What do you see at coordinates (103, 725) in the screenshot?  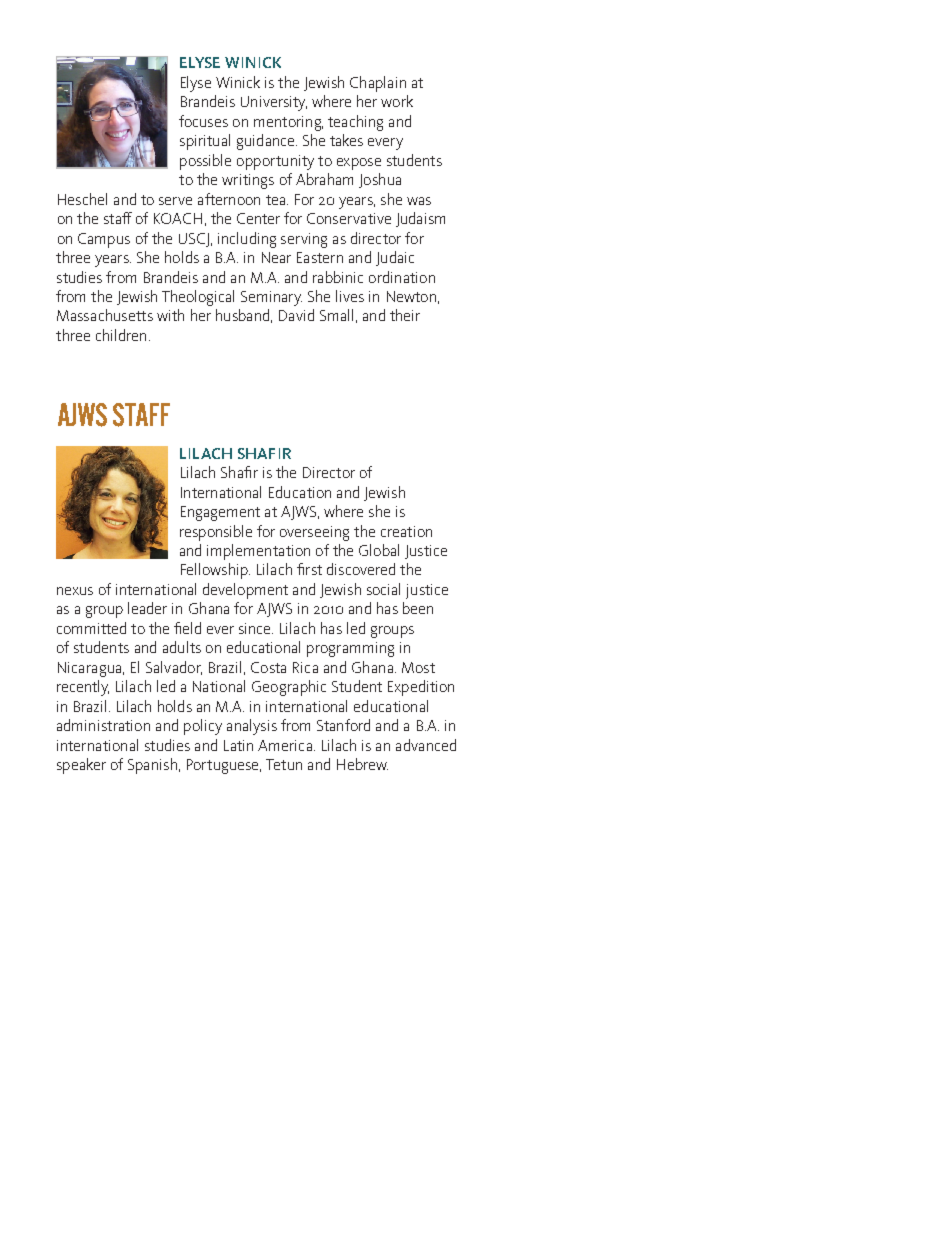 I see `administration` at bounding box center [103, 725].
